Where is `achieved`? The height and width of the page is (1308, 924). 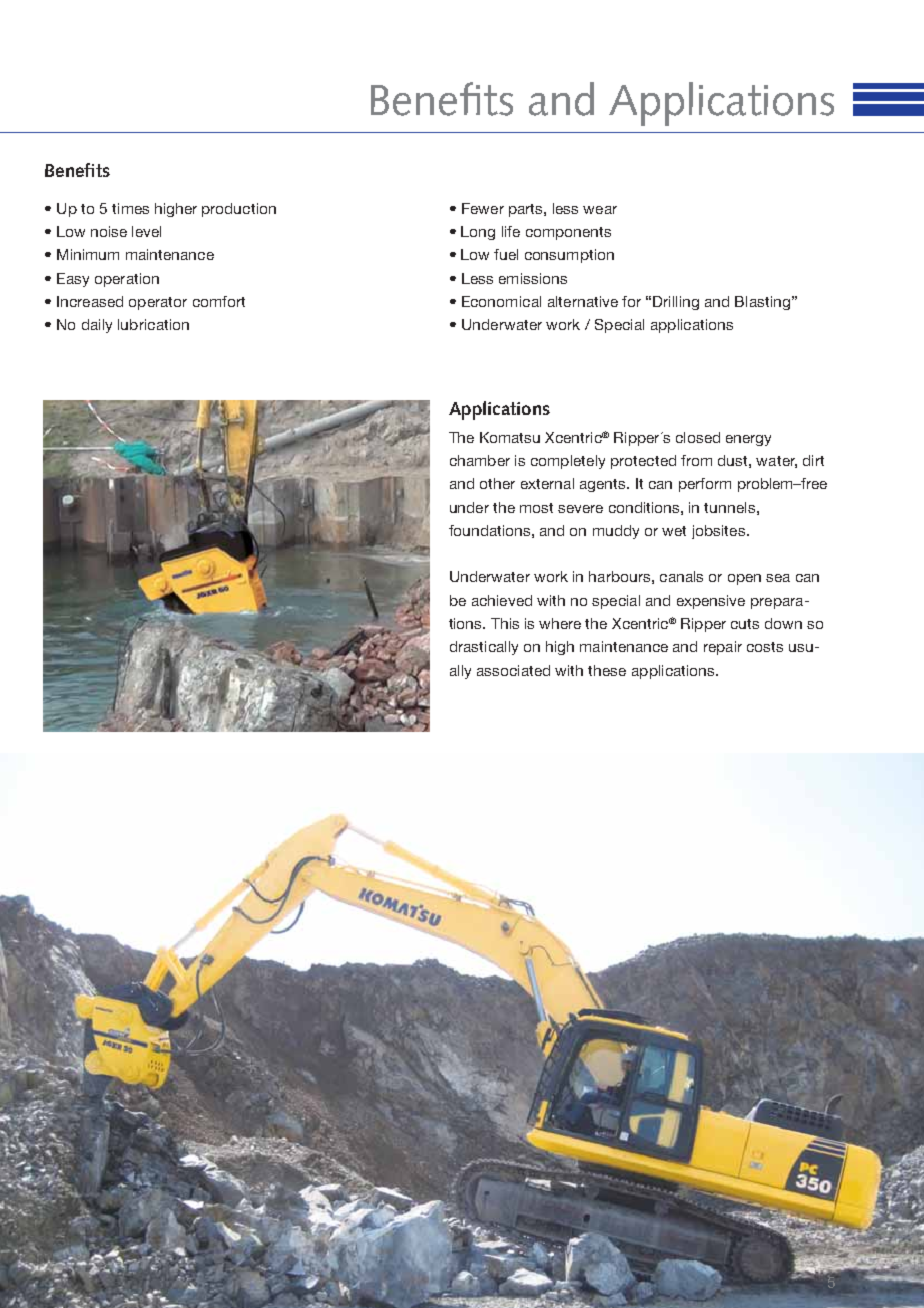 achieved is located at coordinates (502, 600).
